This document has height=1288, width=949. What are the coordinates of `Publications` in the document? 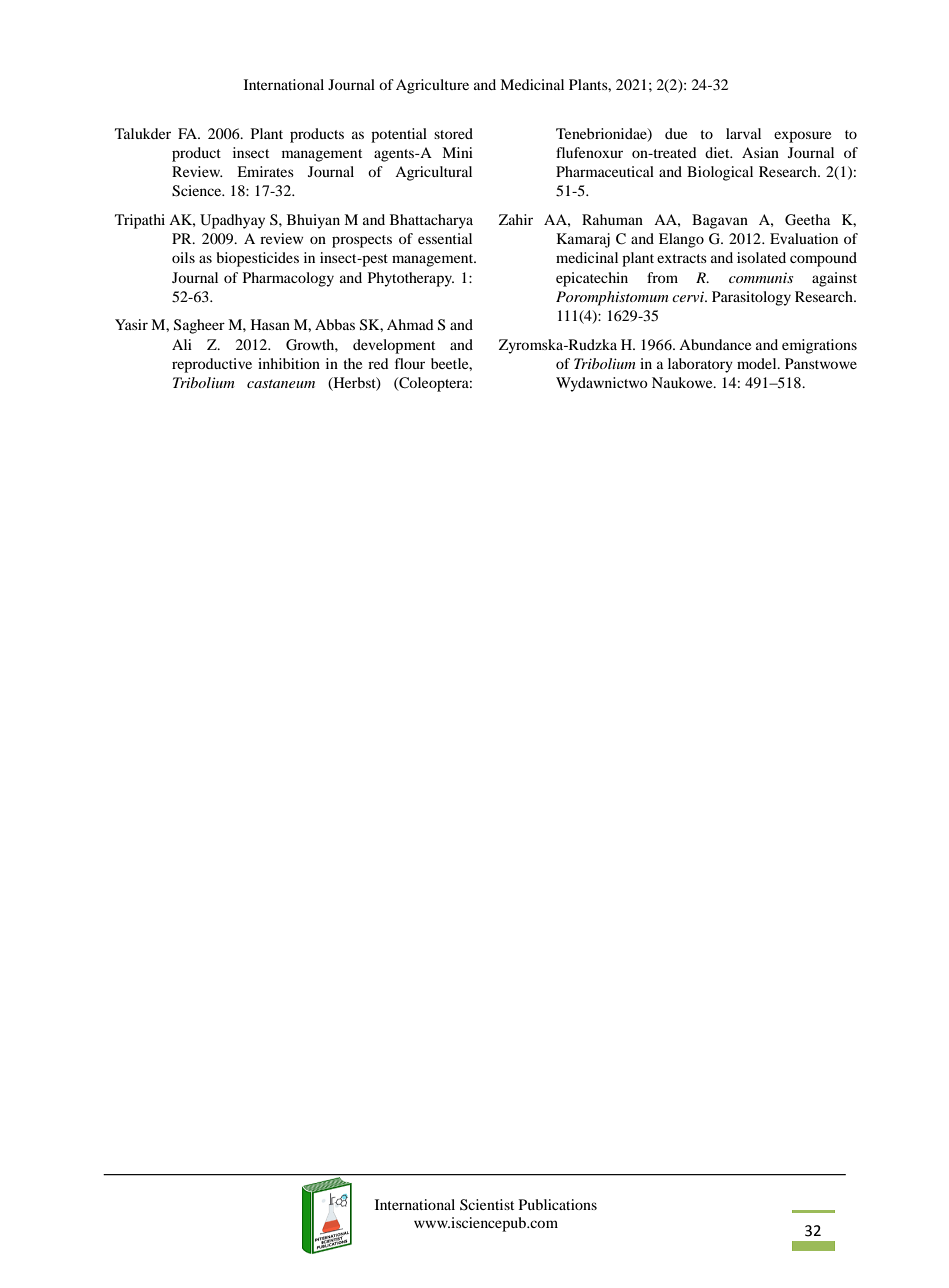 It's located at (558, 1204).
